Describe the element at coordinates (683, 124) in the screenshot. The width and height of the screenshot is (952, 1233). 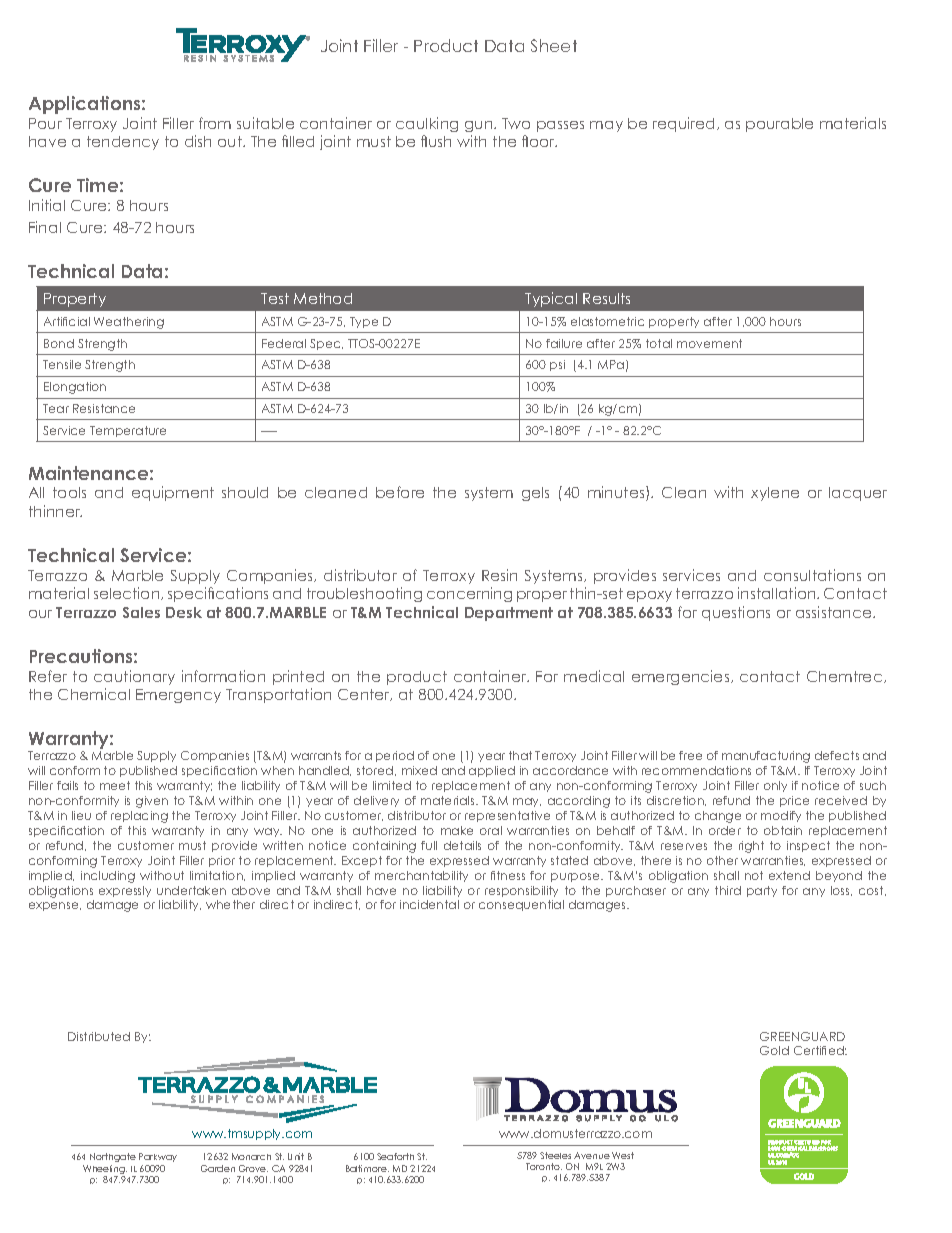
I see `required` at that location.
